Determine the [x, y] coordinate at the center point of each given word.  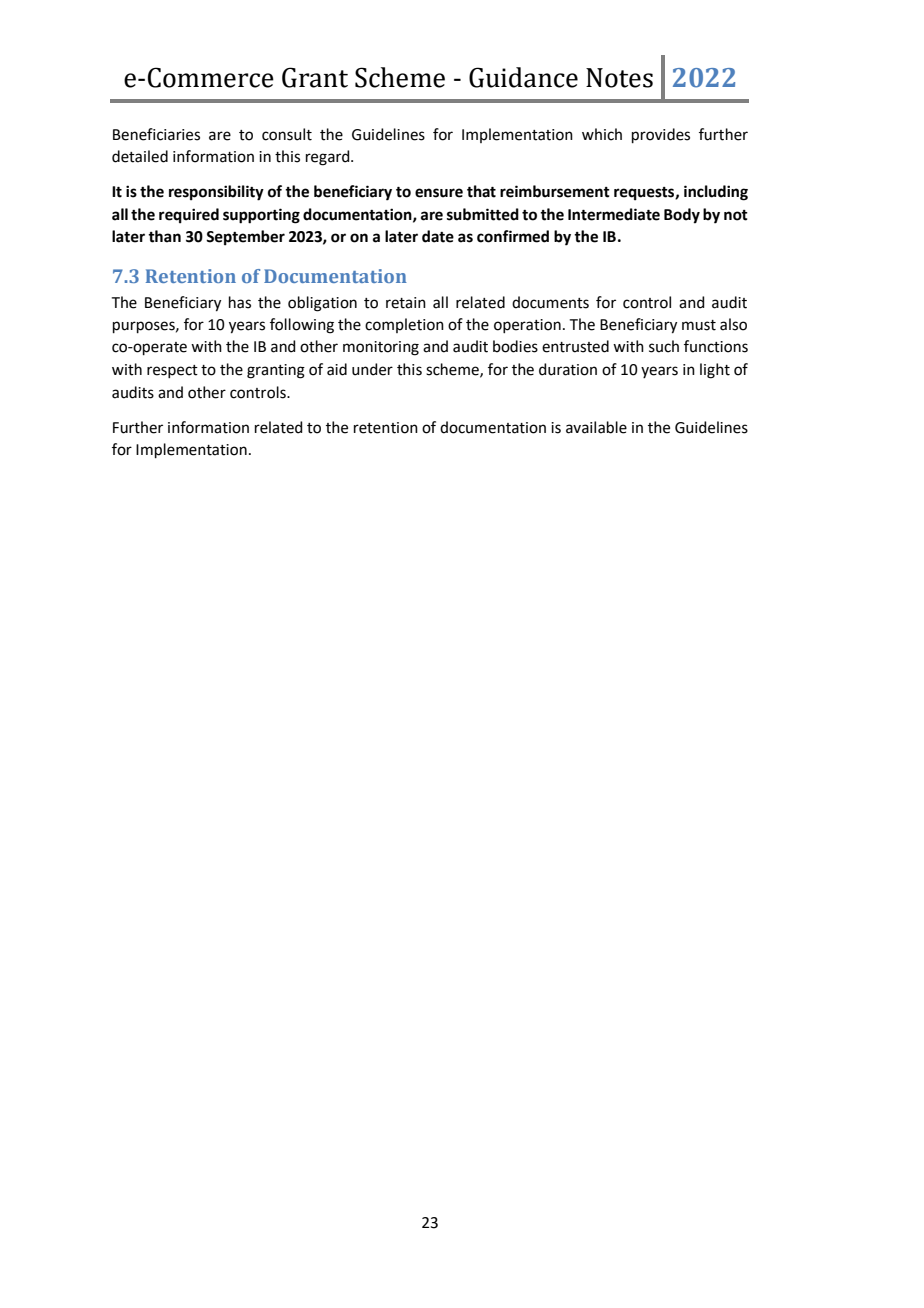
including [716, 193]
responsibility [216, 193]
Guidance [523, 77]
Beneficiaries [156, 134]
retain [406, 303]
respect [172, 371]
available [596, 427]
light [715, 371]
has [240, 302]
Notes [619, 78]
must [699, 325]
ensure [439, 193]
